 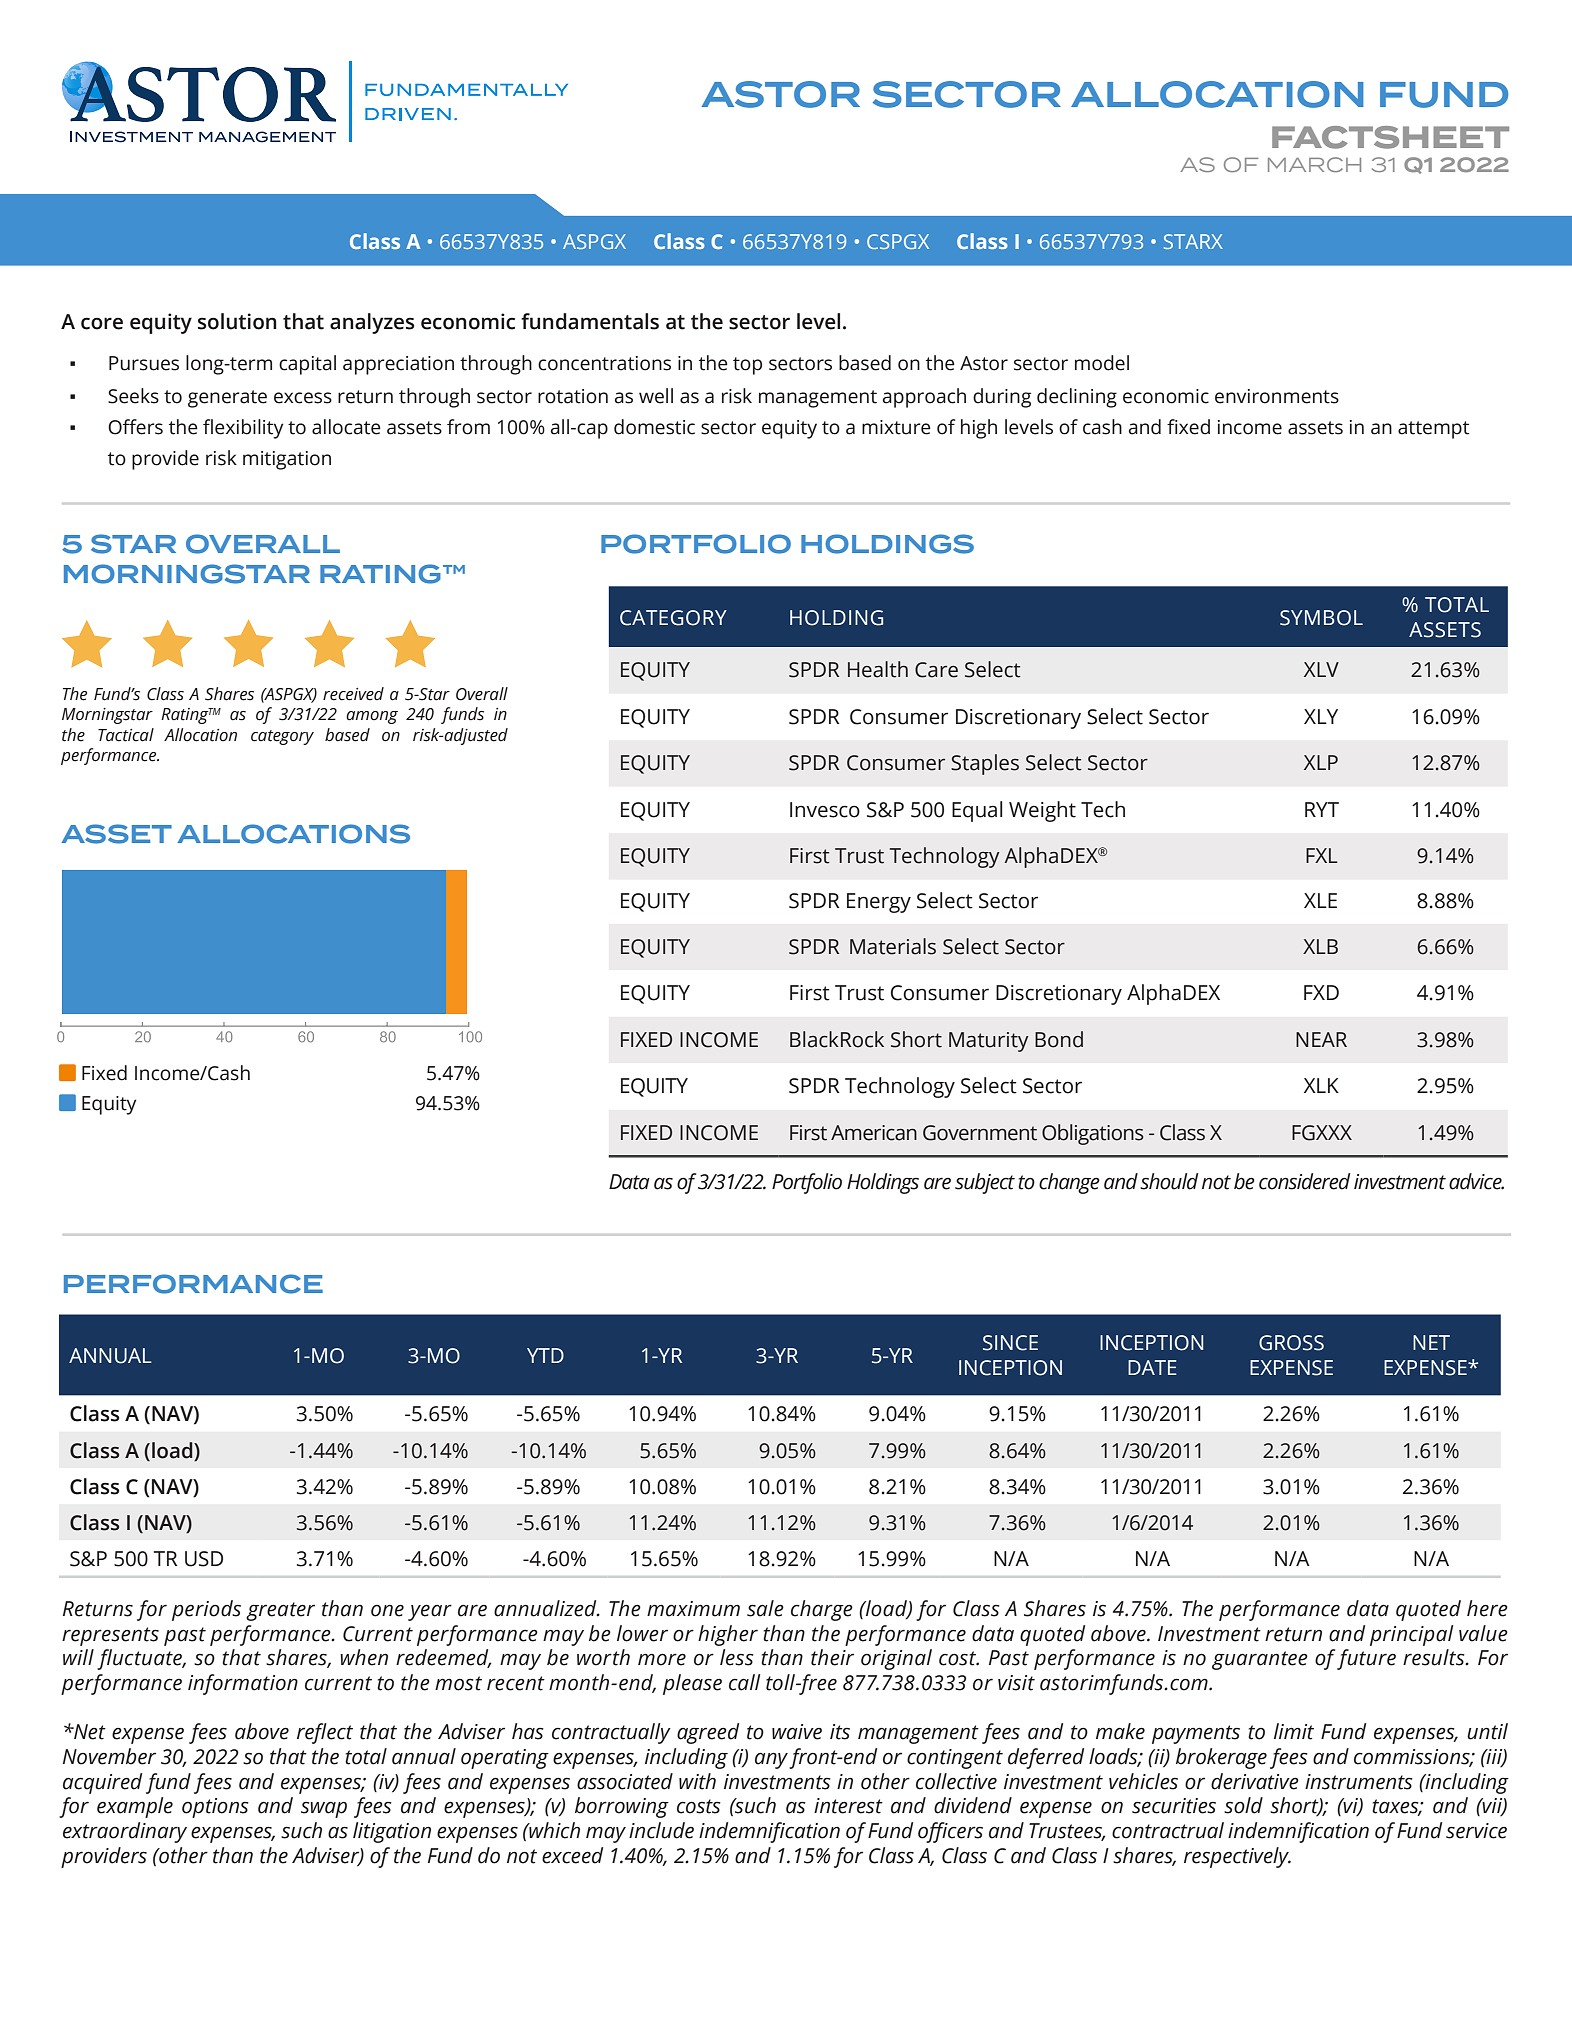 What do you see at coordinates (1321, 618) in the screenshot?
I see `SYMBOL` at bounding box center [1321, 618].
